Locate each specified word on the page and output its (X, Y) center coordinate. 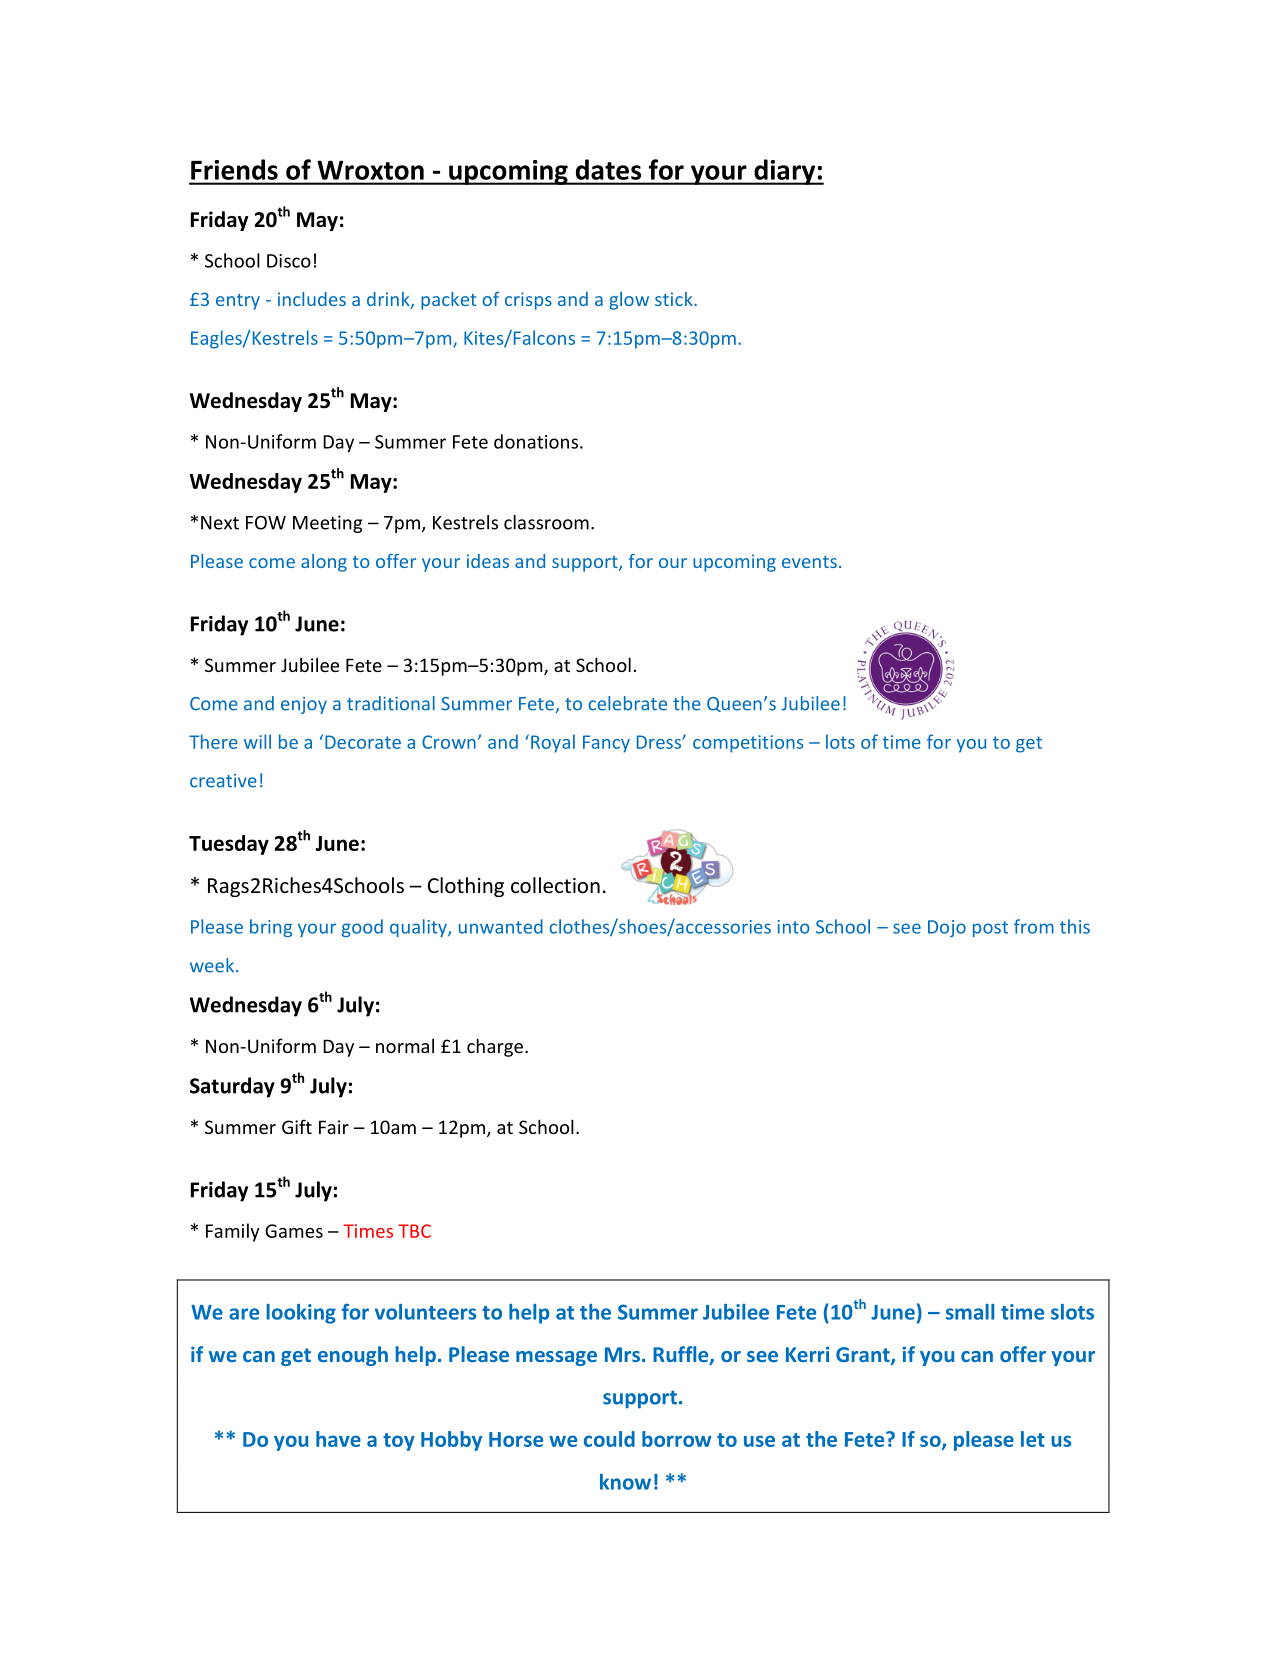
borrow (677, 1439)
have (338, 1439)
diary (785, 172)
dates (608, 169)
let (1033, 1439)
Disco (289, 261)
